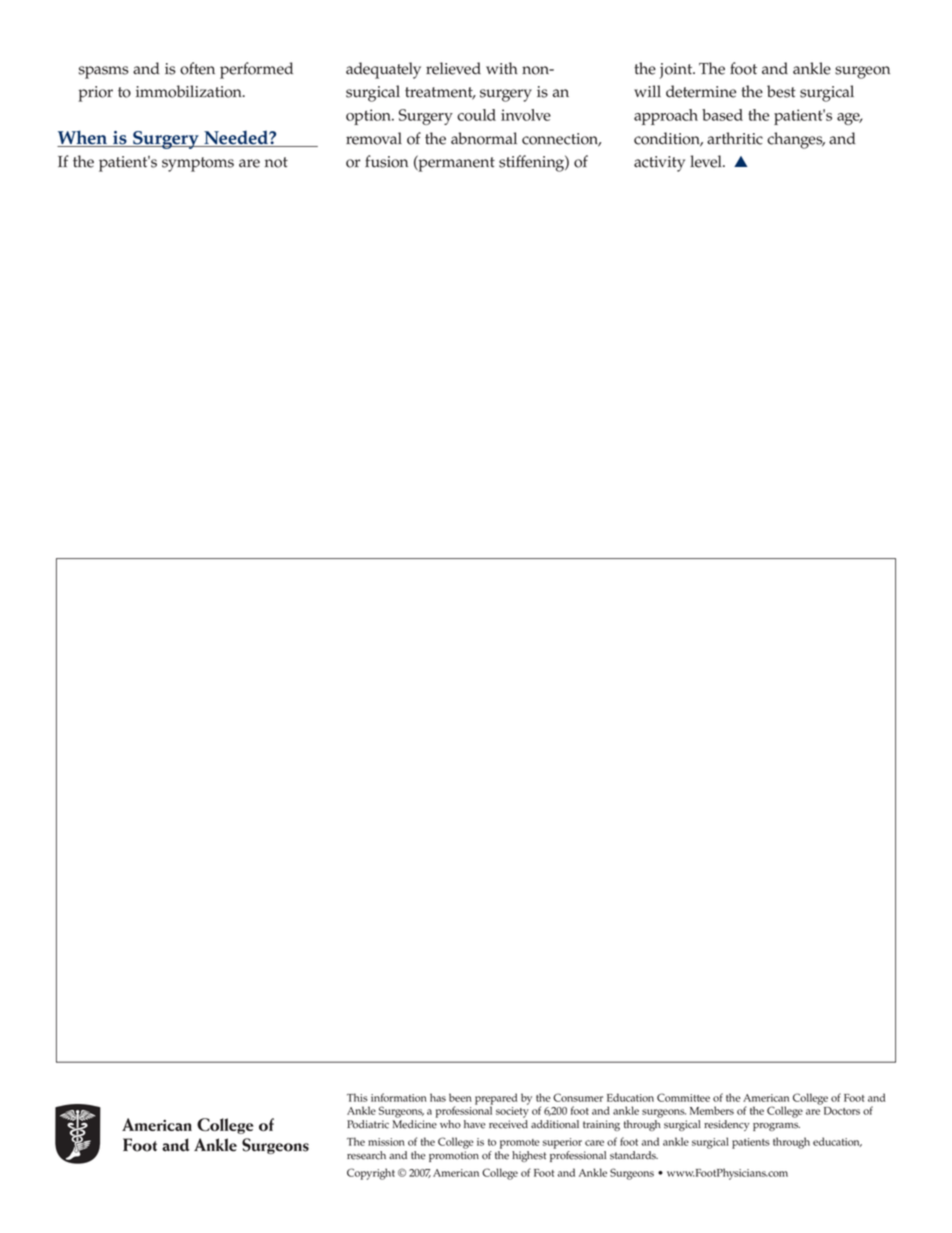 The width and height of the image is (952, 1233). I want to click on activity, so click(659, 164).
